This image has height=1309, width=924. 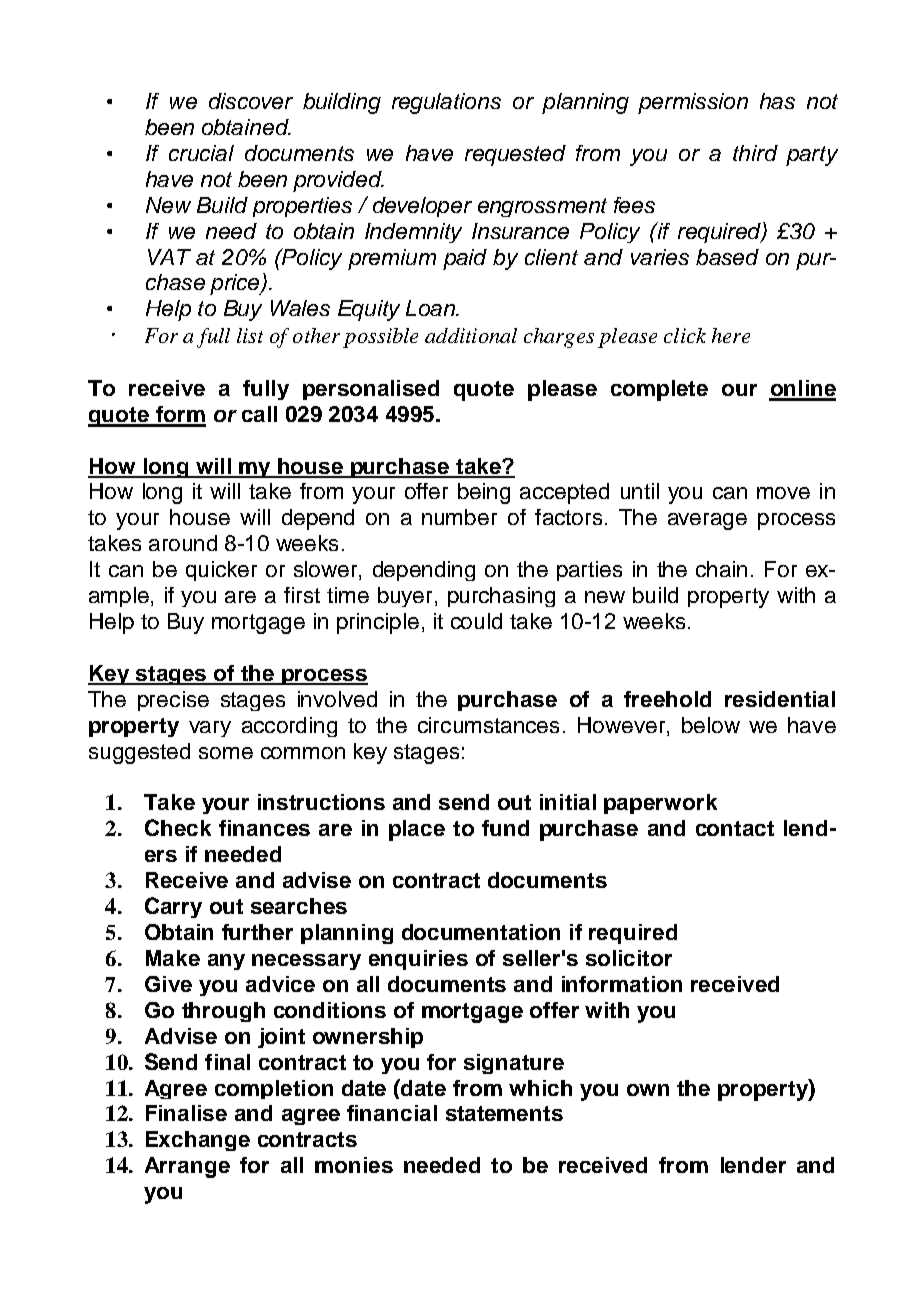 What do you see at coordinates (446, 103) in the image?
I see `regulations` at bounding box center [446, 103].
